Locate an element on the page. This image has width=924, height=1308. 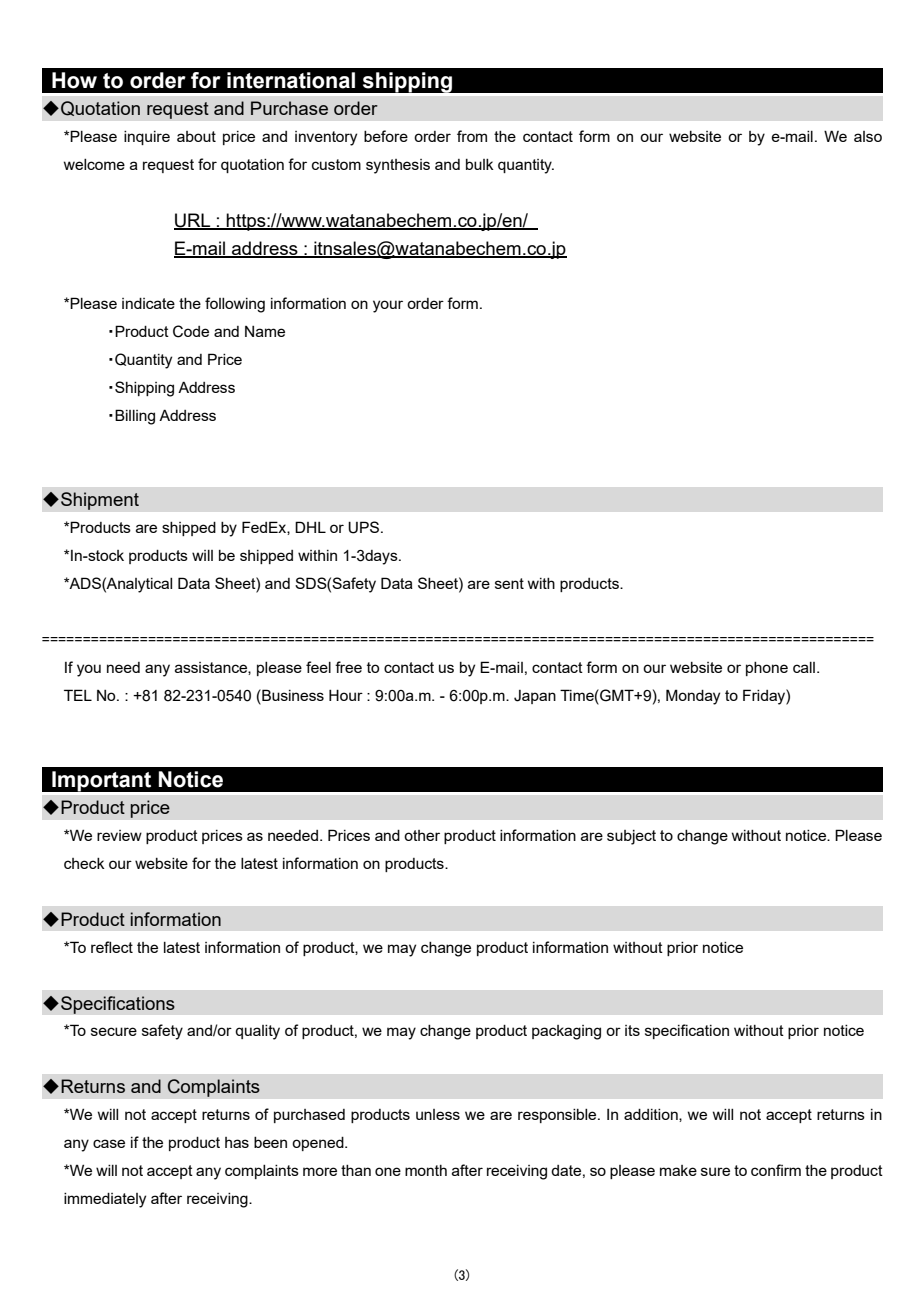
your is located at coordinates (388, 306).
